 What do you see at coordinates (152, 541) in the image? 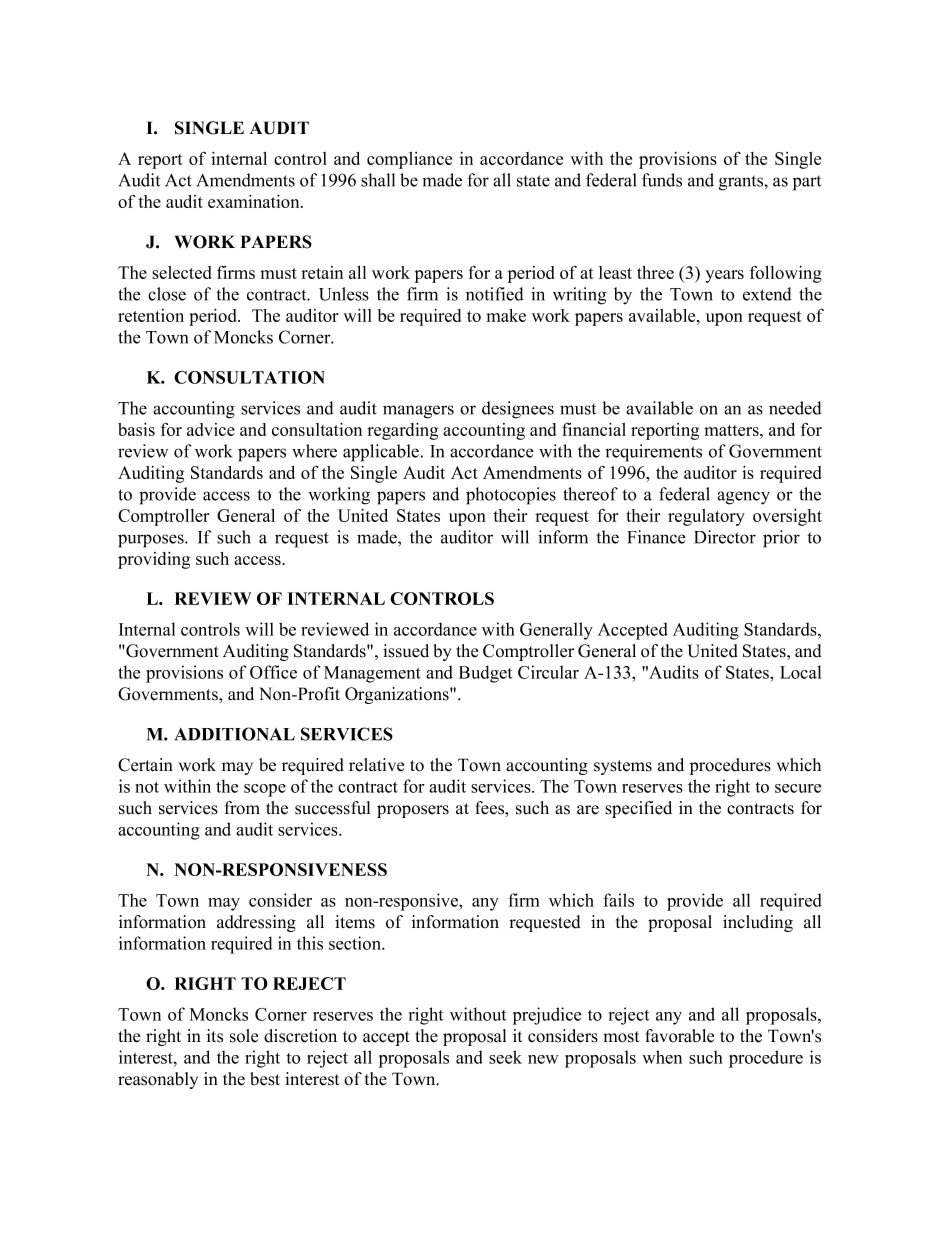
I see `purposes` at bounding box center [152, 541].
